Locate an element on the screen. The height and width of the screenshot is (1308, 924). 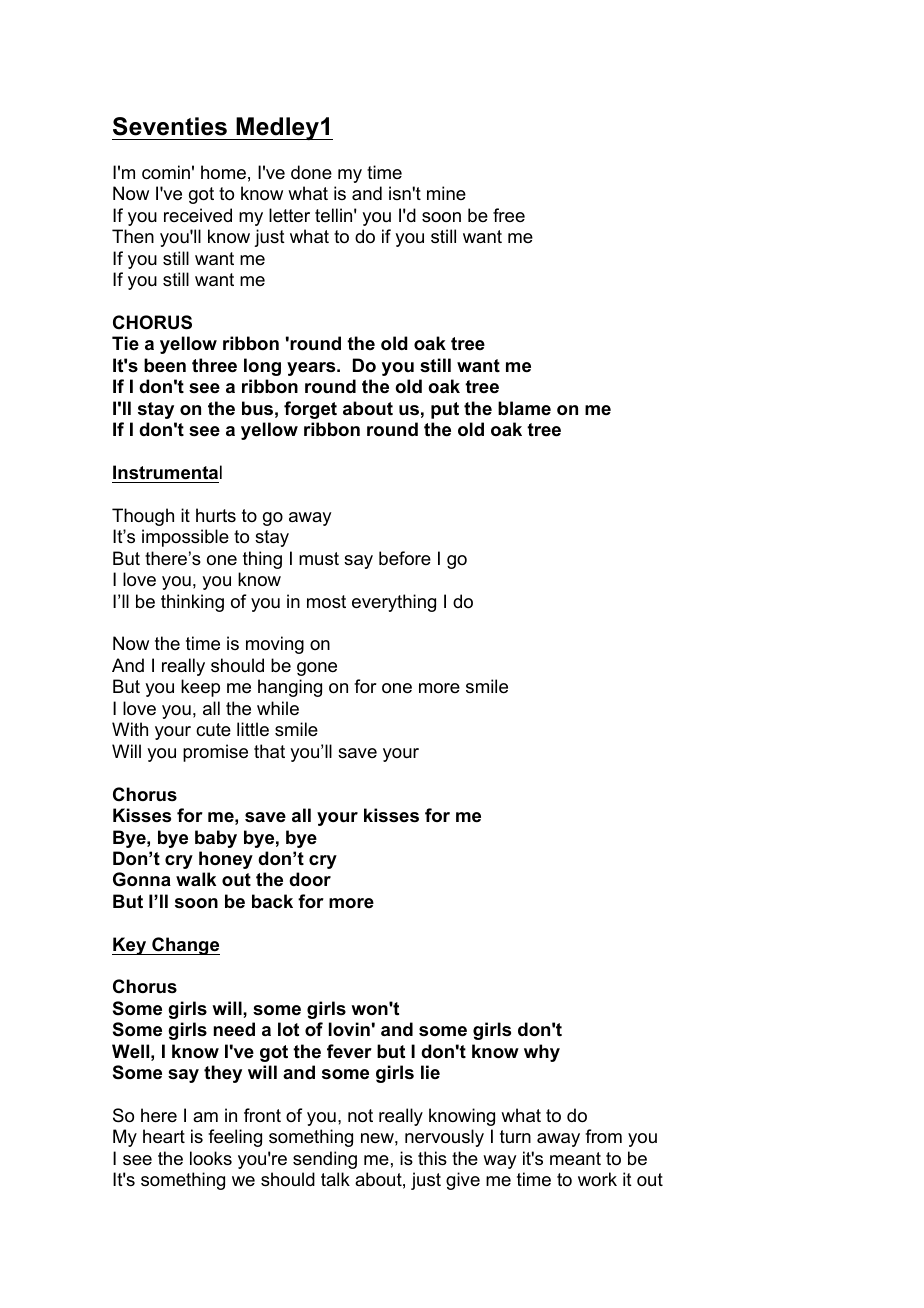
free is located at coordinates (509, 215).
